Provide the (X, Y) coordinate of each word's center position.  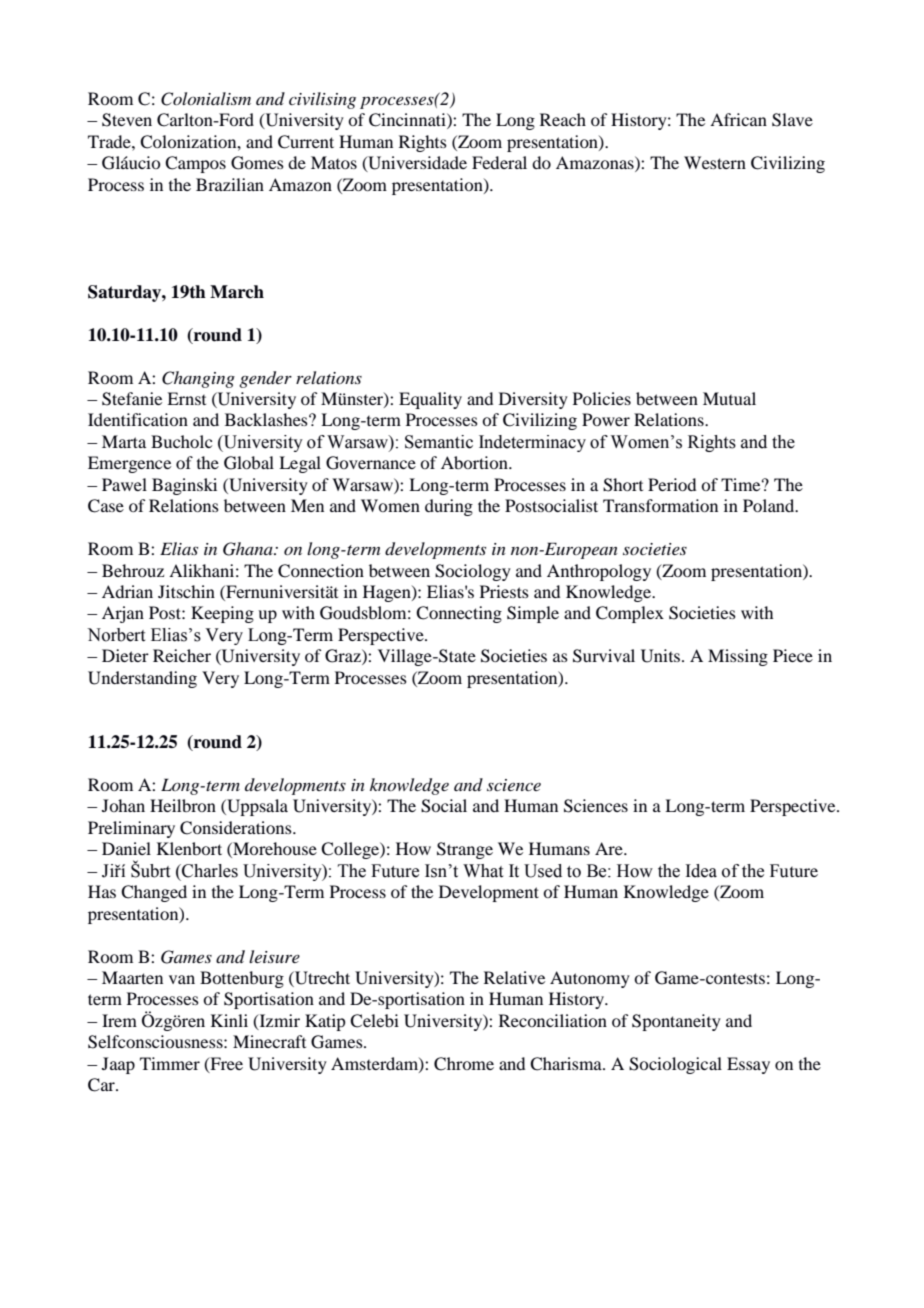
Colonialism (206, 99)
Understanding (142, 679)
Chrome (464, 1064)
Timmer (170, 1063)
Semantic (439, 442)
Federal (499, 162)
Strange (465, 850)
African (738, 119)
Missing (738, 657)
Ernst (186, 398)
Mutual (729, 398)
